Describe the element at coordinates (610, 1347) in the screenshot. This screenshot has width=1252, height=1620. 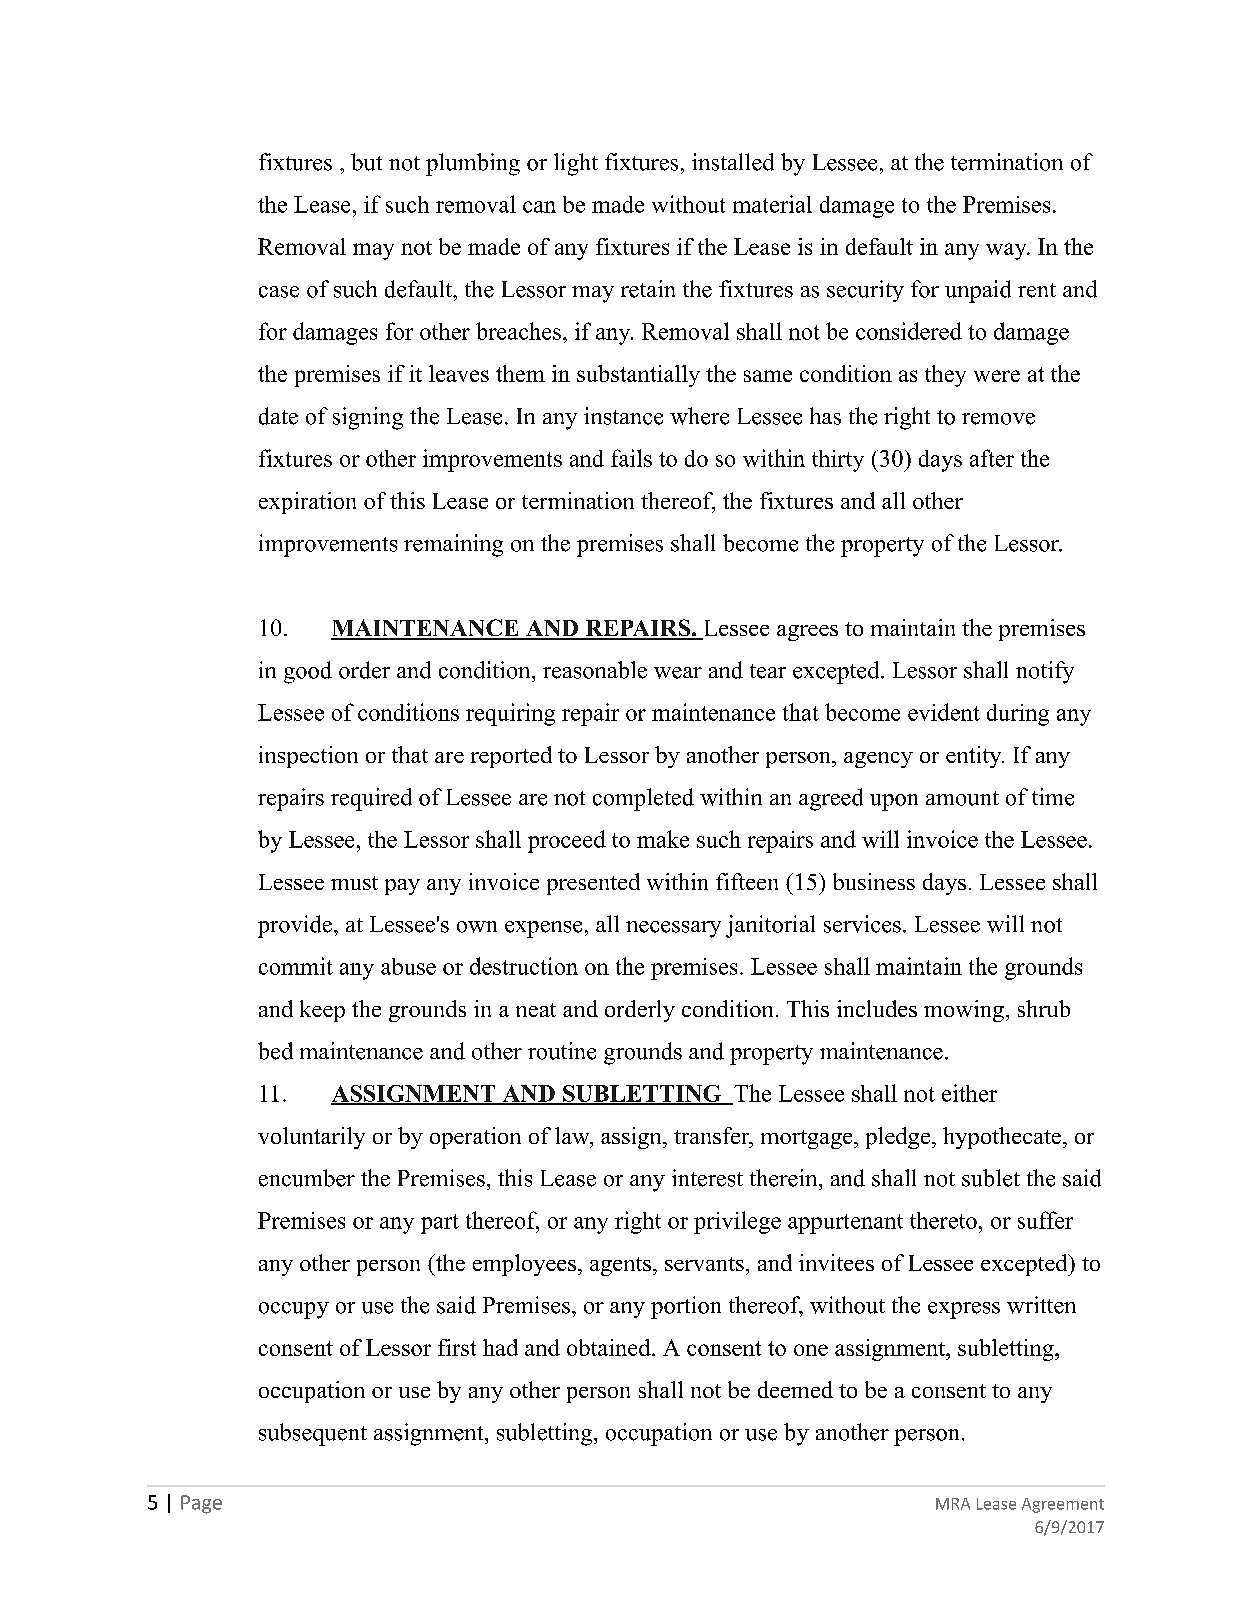
I see `obtained` at that location.
